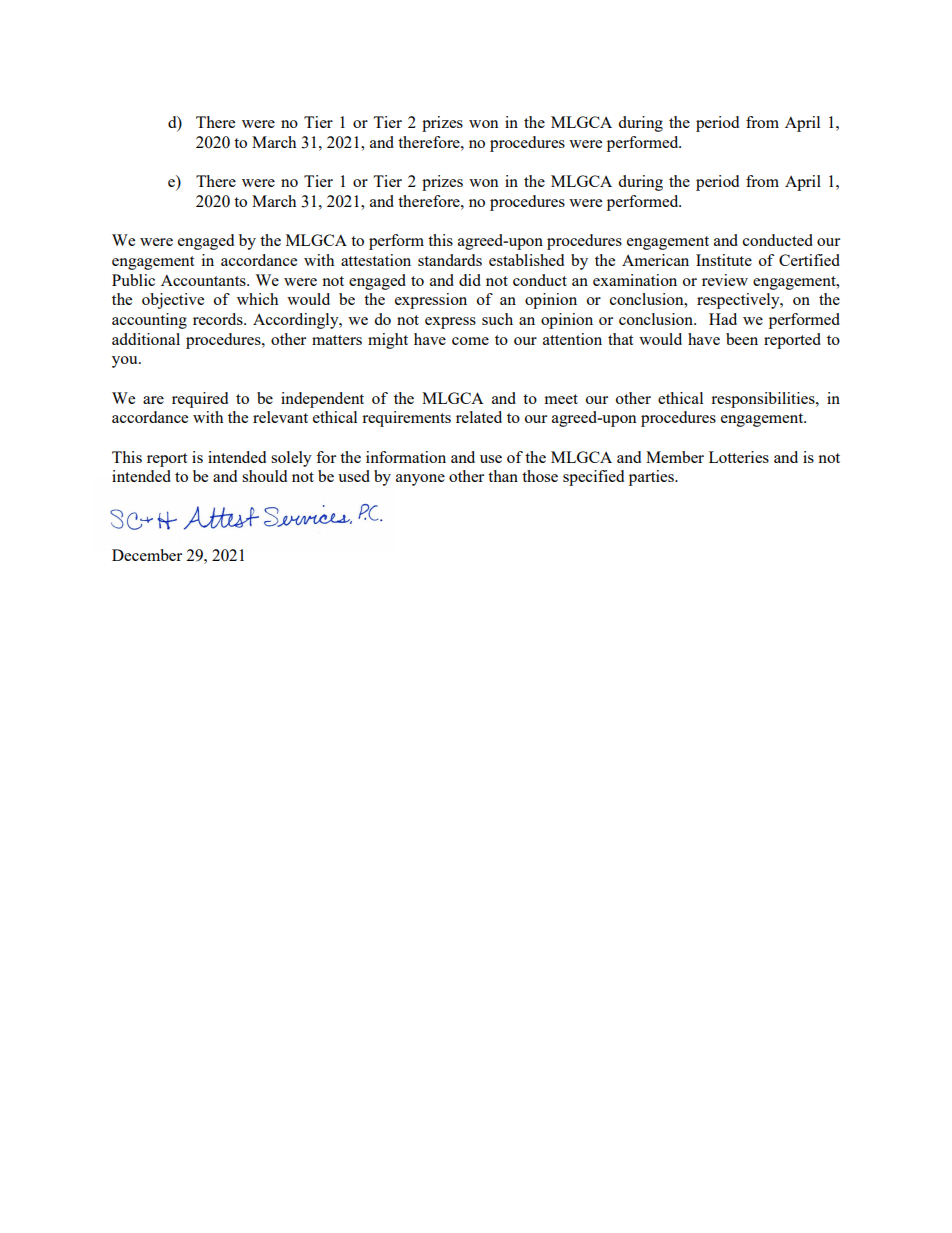 The width and height of the page is (952, 1233). Describe the element at coordinates (724, 260) in the page. I see `Institute` at that location.
